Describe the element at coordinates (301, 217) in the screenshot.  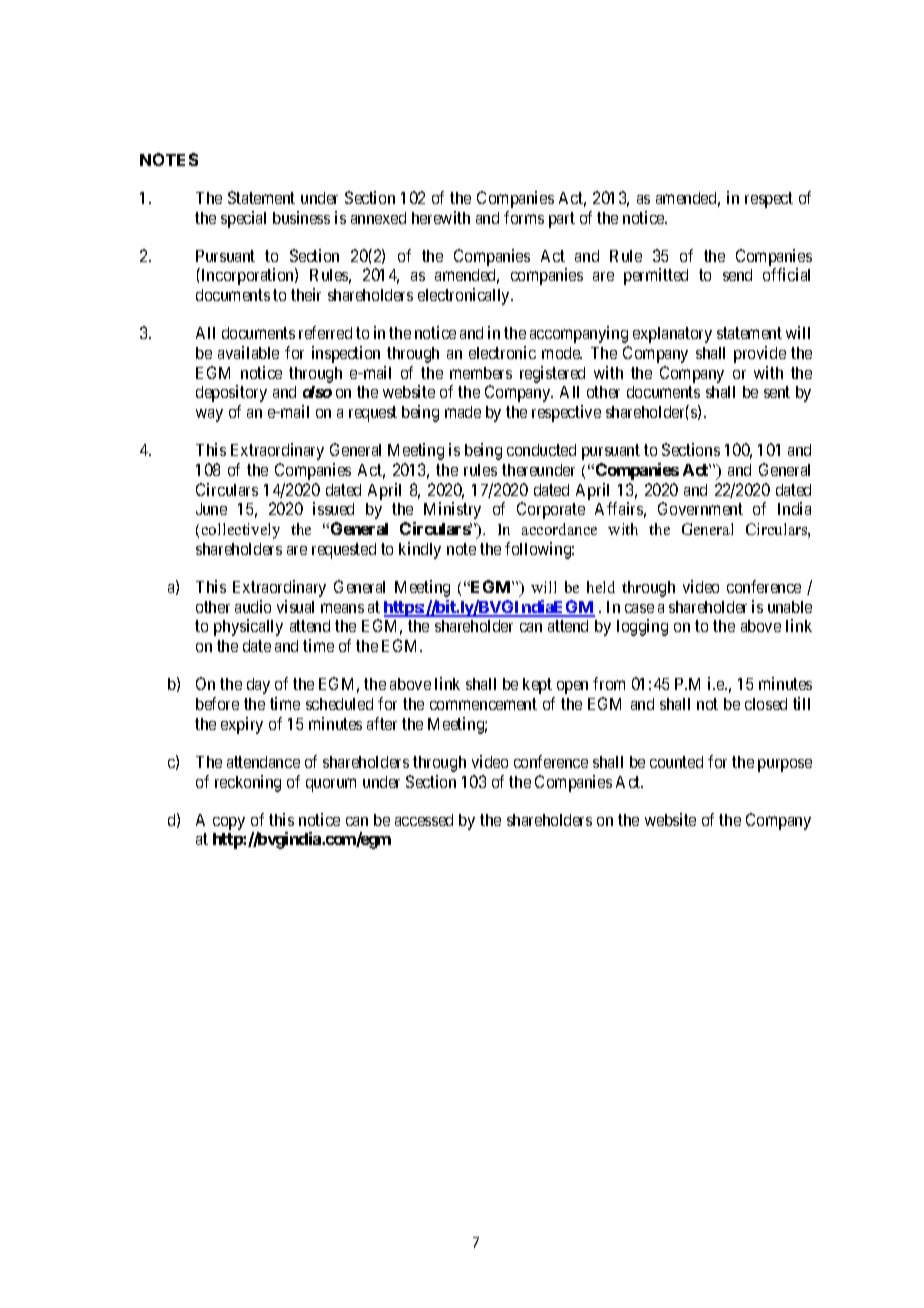
I see `business` at that location.
